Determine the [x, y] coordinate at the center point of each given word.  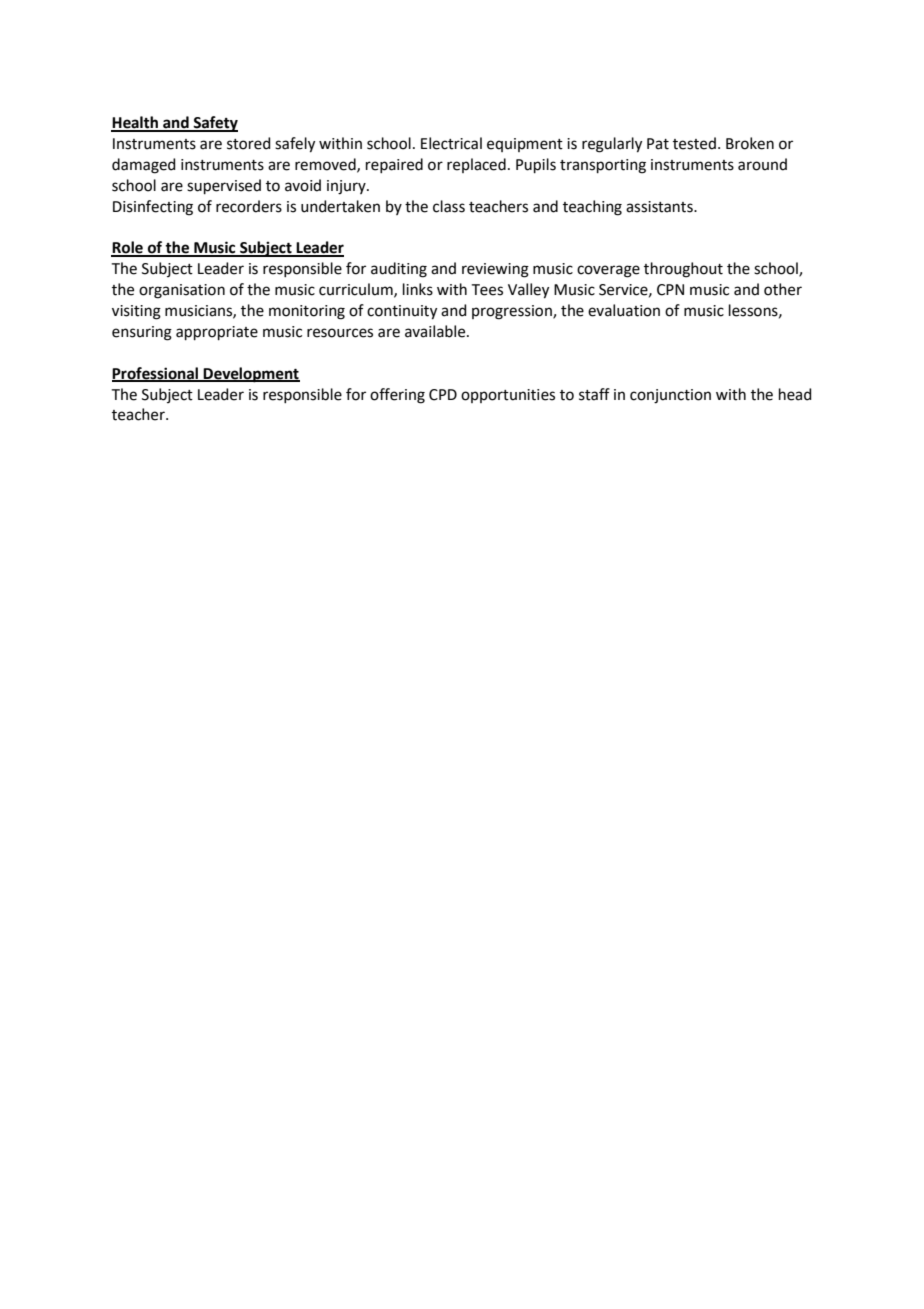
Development [251, 375]
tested [694, 143]
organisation [182, 291]
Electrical [451, 143]
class [449, 206]
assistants [660, 207]
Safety [214, 124]
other [783, 289]
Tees [487, 290]
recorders [249, 206]
